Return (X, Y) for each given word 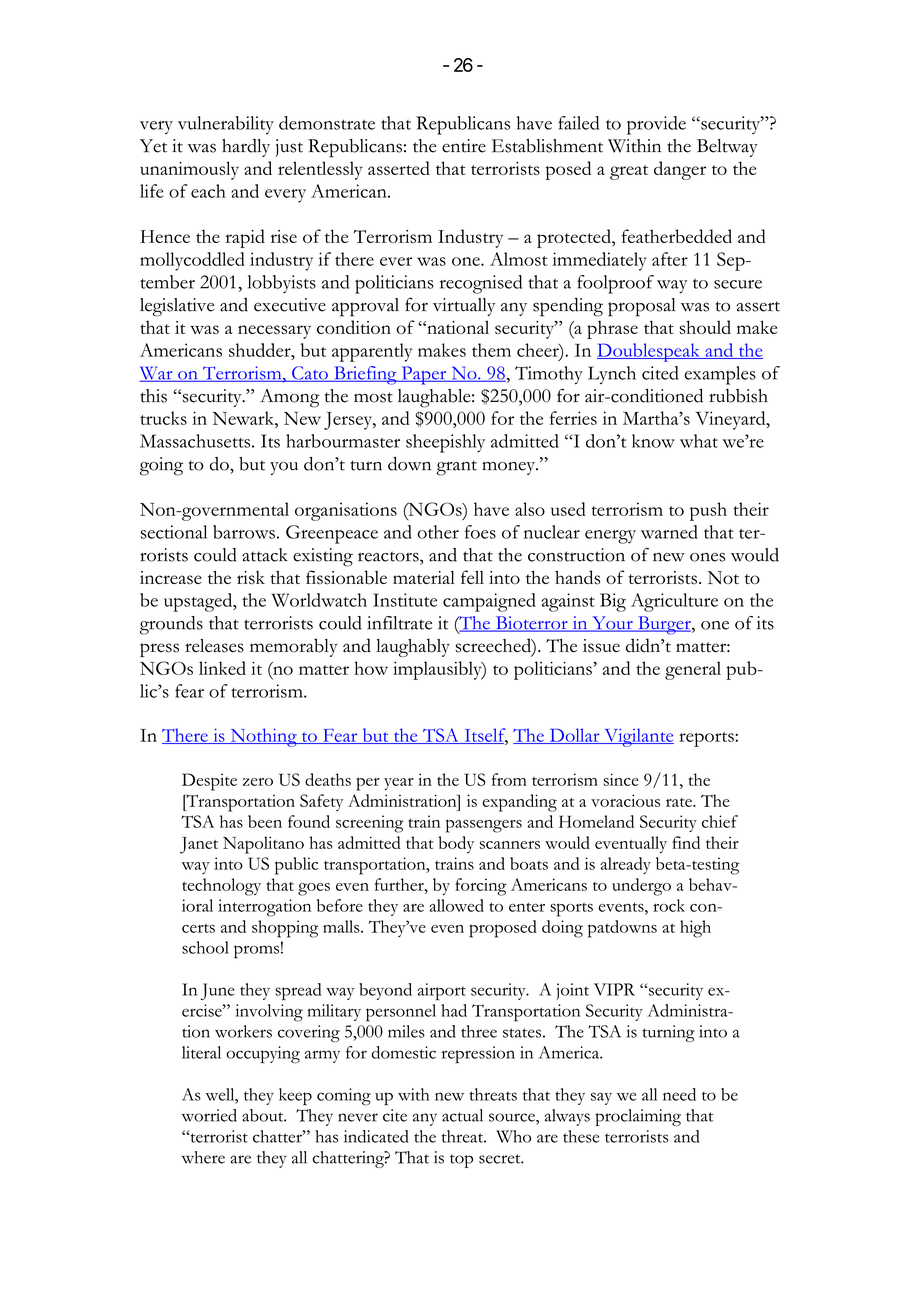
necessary (274, 332)
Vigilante (638, 737)
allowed (456, 905)
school (205, 947)
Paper (424, 375)
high (695, 929)
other (438, 532)
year (399, 784)
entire (464, 146)
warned (669, 532)
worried (209, 1115)
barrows (244, 532)
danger (680, 170)
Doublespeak (649, 352)
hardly (246, 148)
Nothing (263, 737)
